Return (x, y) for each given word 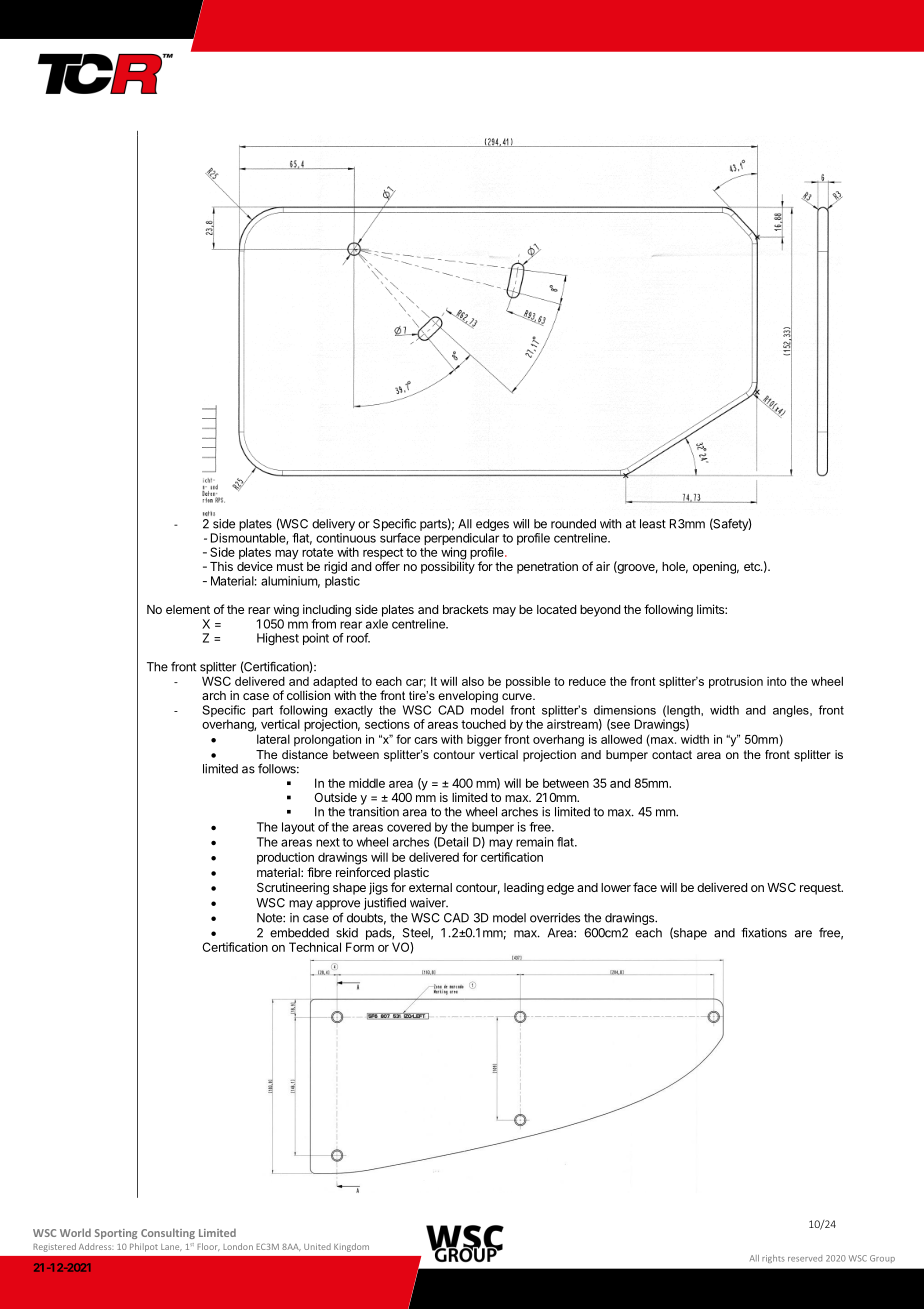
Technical (315, 947)
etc (753, 566)
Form (360, 947)
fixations (764, 933)
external (430, 887)
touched (483, 724)
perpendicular (461, 540)
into (777, 681)
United (317, 1246)
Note (270, 918)
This (221, 566)
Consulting (168, 1233)
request (821, 889)
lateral (273, 739)
